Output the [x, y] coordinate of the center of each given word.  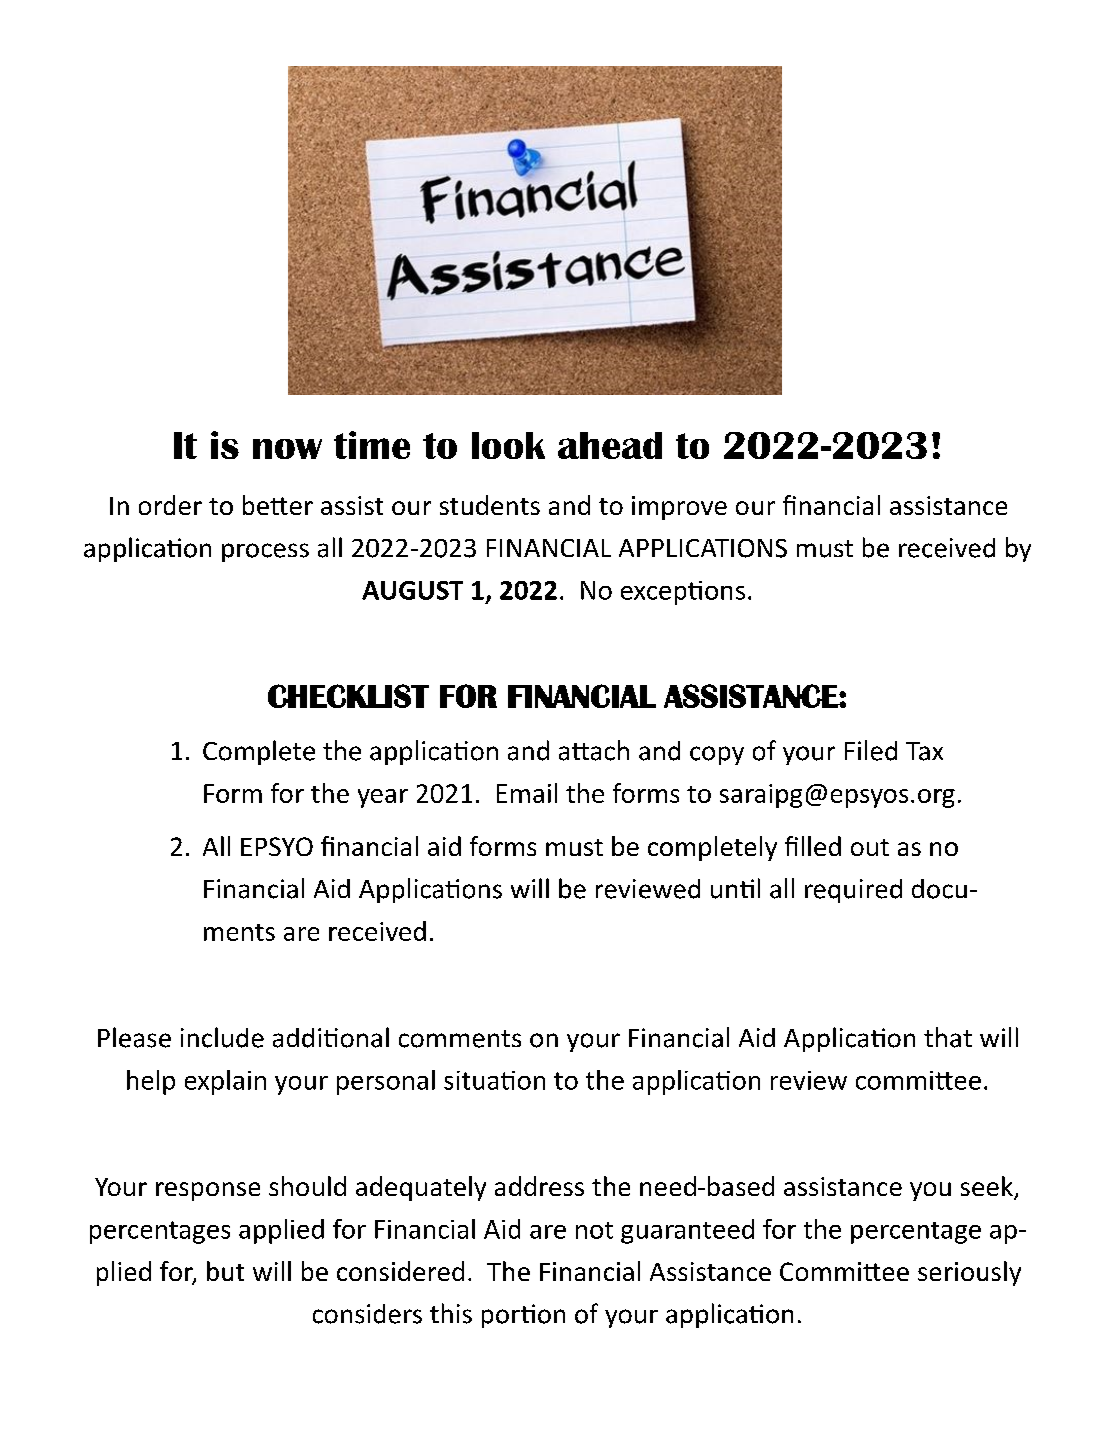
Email [527, 793]
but [225, 1271]
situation [494, 1080]
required [853, 891]
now [287, 449]
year [383, 798]
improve [679, 508]
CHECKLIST [348, 696]
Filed [871, 750]
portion [523, 1316]
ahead [610, 445]
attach [594, 750]
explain [225, 1082]
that [948, 1037]
